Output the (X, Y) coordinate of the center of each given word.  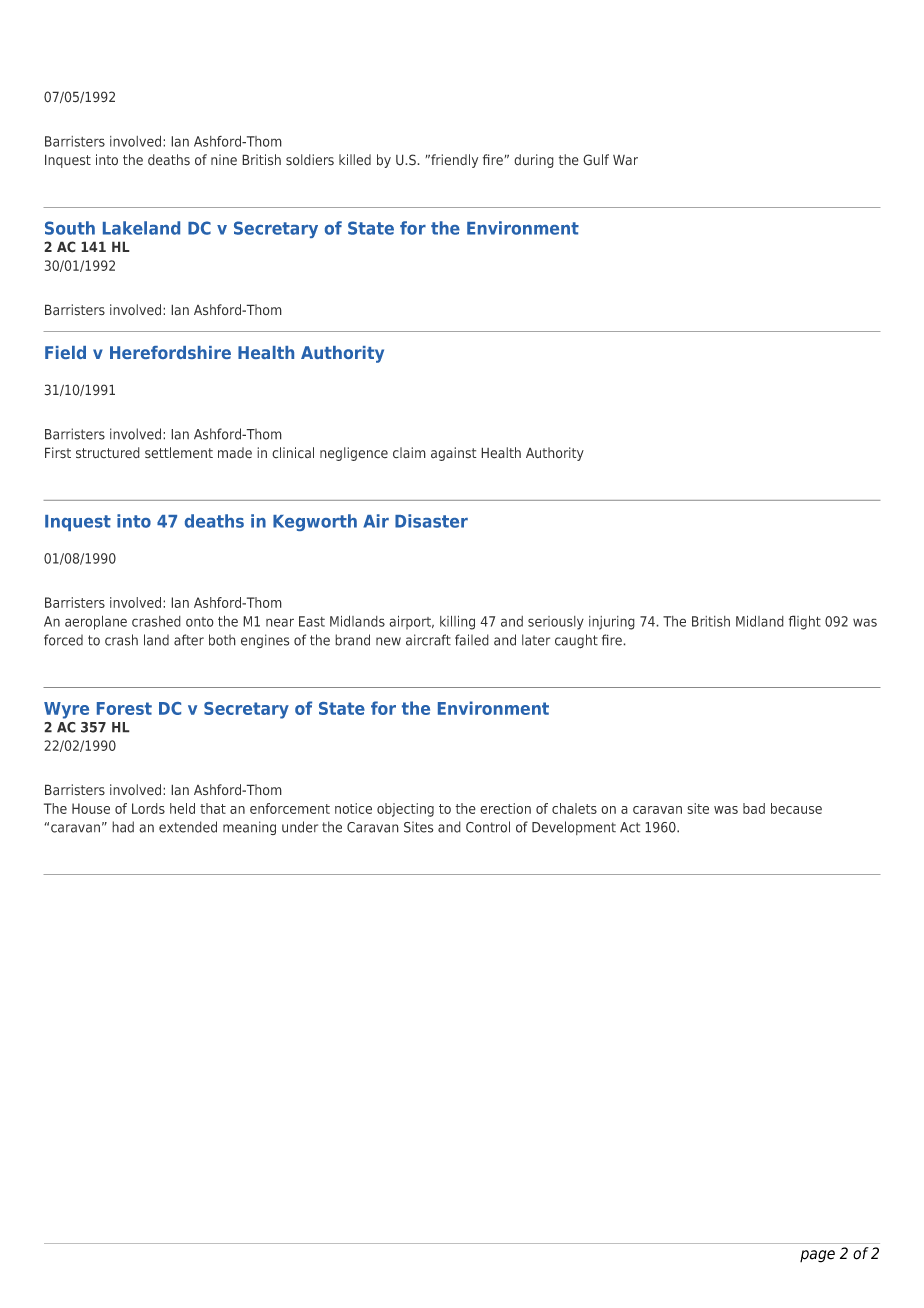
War (625, 160)
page (817, 1256)
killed (355, 160)
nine (224, 160)
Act (630, 827)
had (123, 827)
